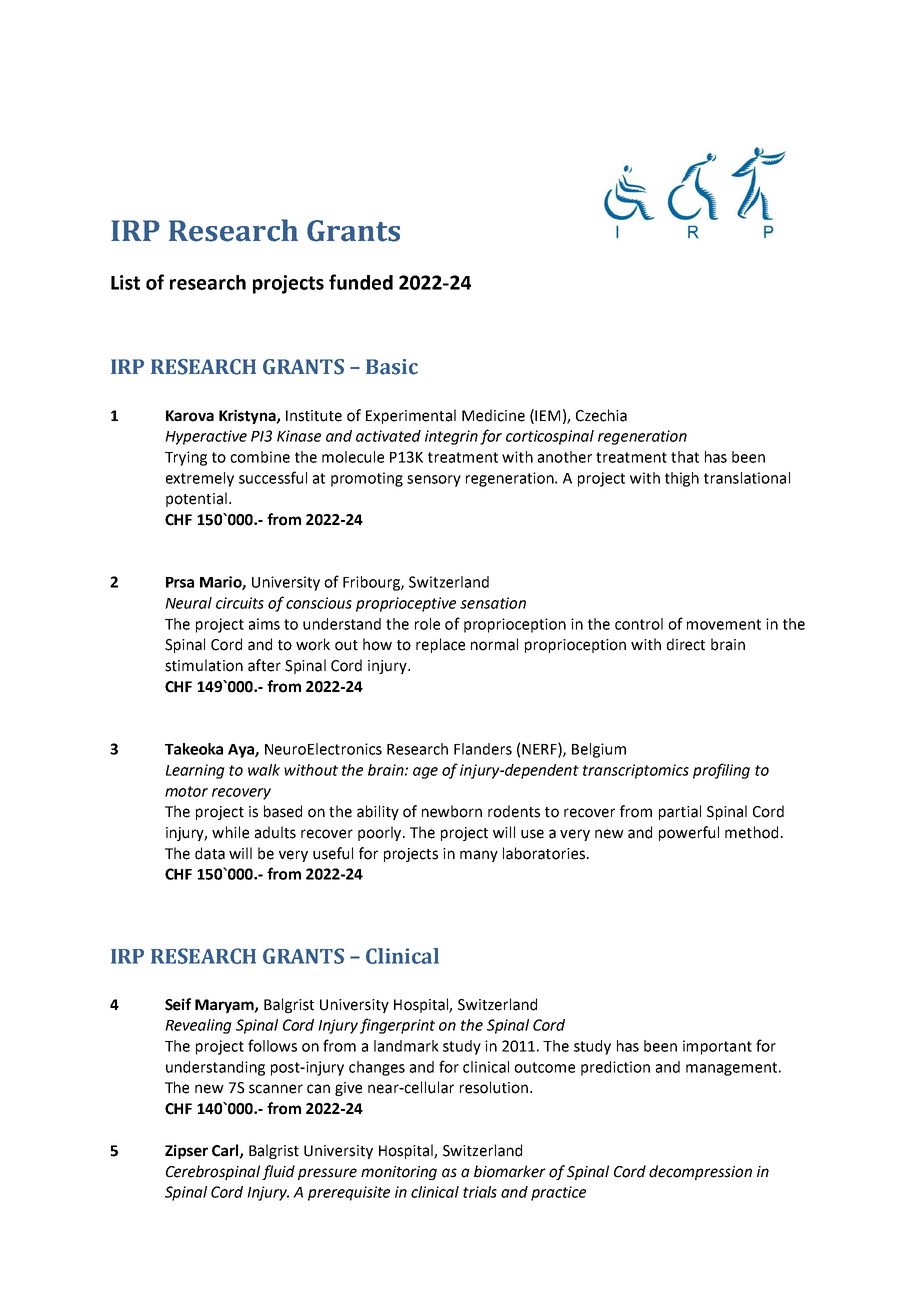  What do you see at coordinates (178, 1004) in the document?
I see `Seif` at bounding box center [178, 1004].
